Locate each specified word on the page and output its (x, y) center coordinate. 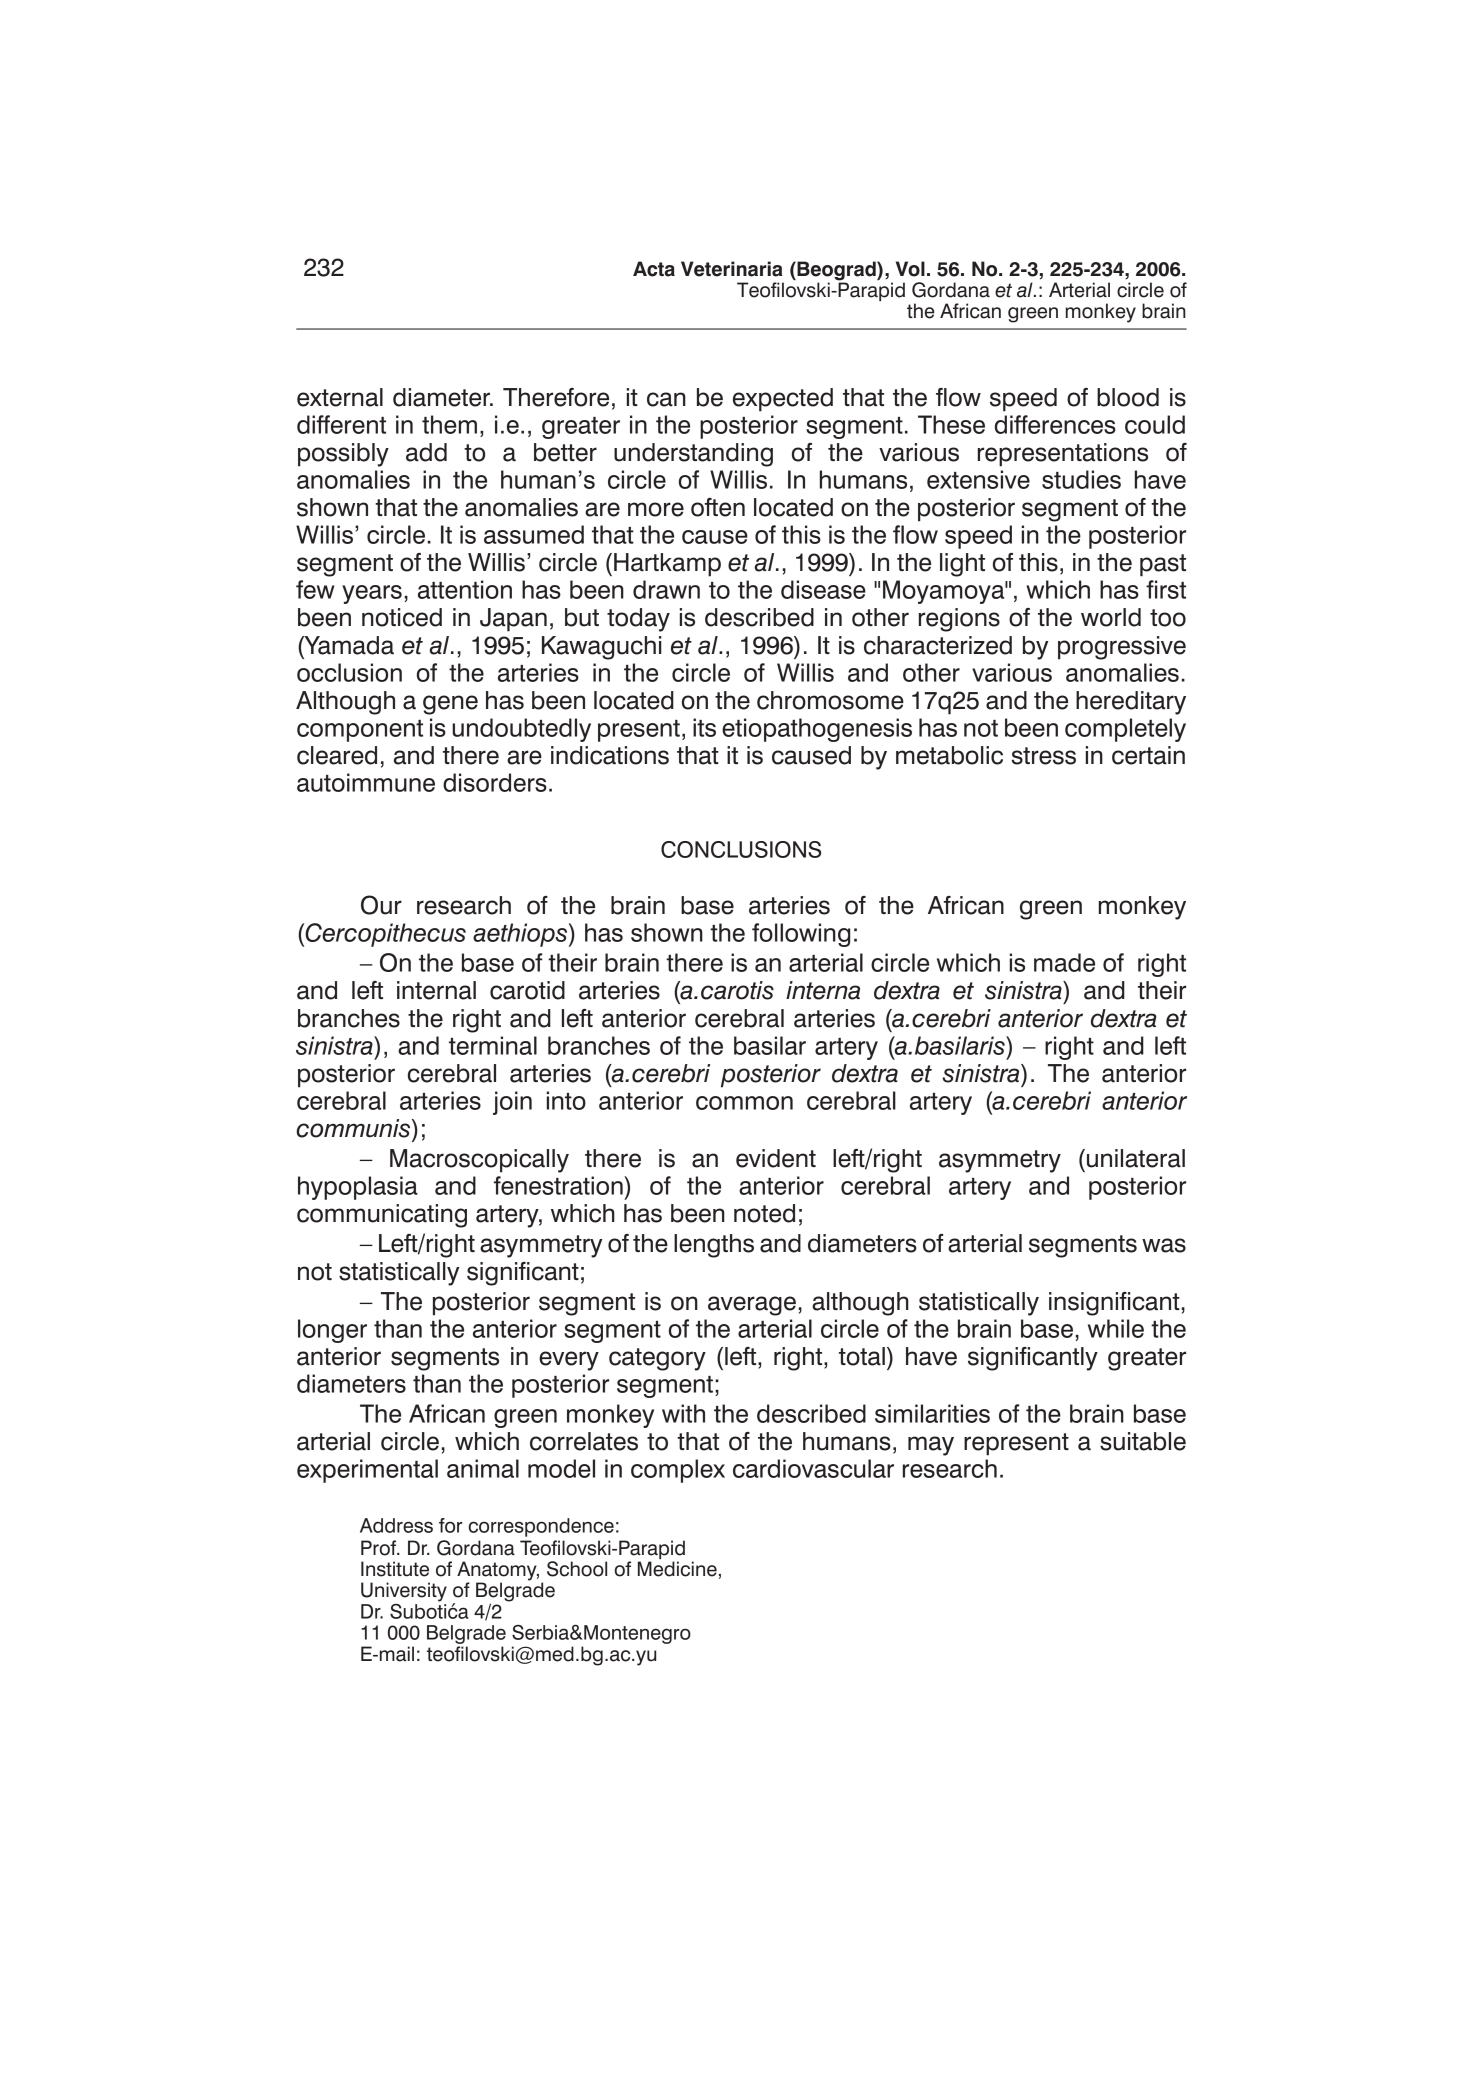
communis (354, 1128)
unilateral (1136, 1158)
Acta (654, 269)
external (340, 397)
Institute (395, 1569)
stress (1044, 756)
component (360, 731)
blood (1128, 397)
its (704, 727)
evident (776, 1158)
